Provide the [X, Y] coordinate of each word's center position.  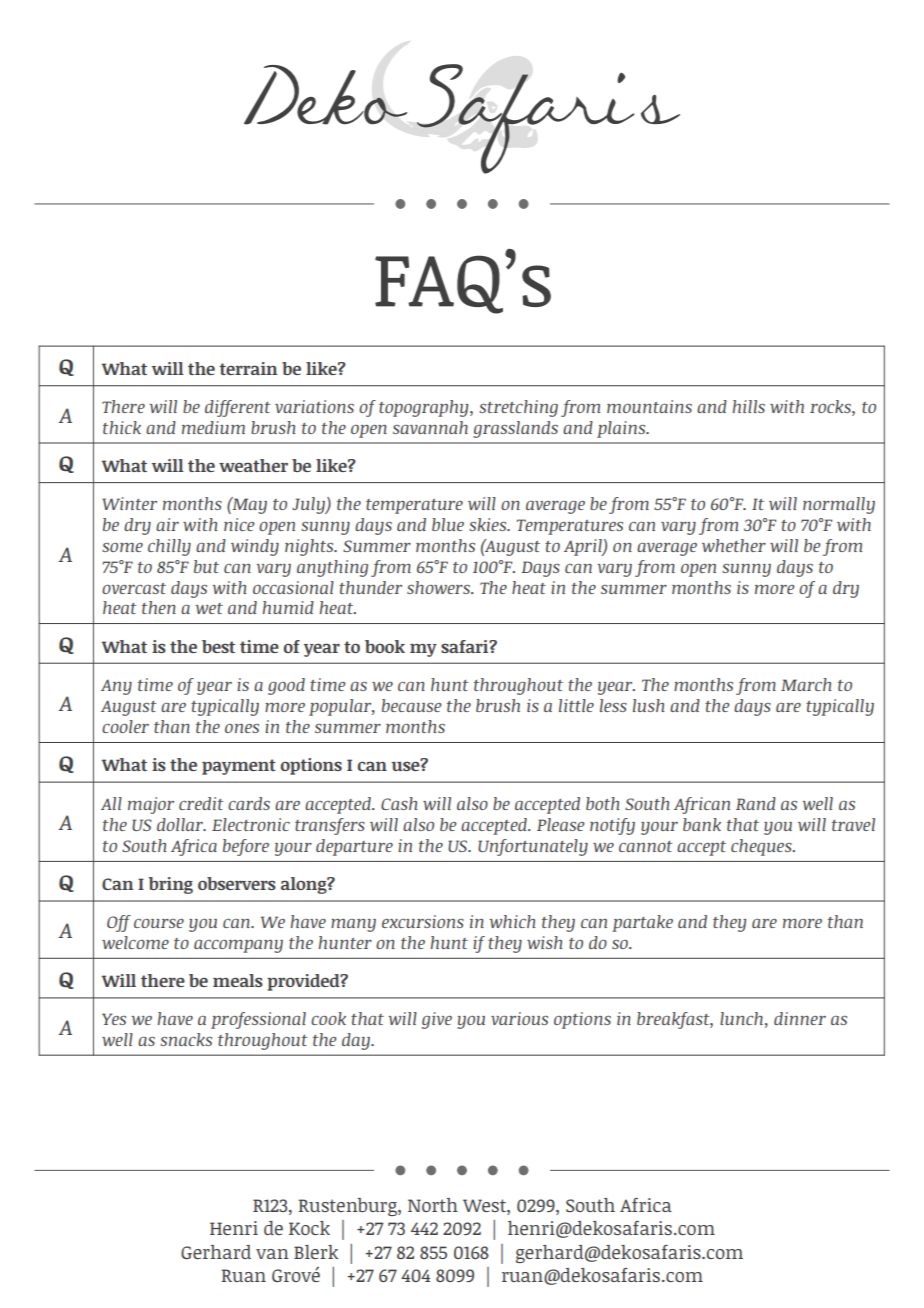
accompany [238, 946]
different [237, 408]
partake [642, 923]
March [806, 684]
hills [749, 406]
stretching [518, 408]
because [412, 705]
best [218, 646]
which [512, 921]
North [433, 1205]
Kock [309, 1228]
